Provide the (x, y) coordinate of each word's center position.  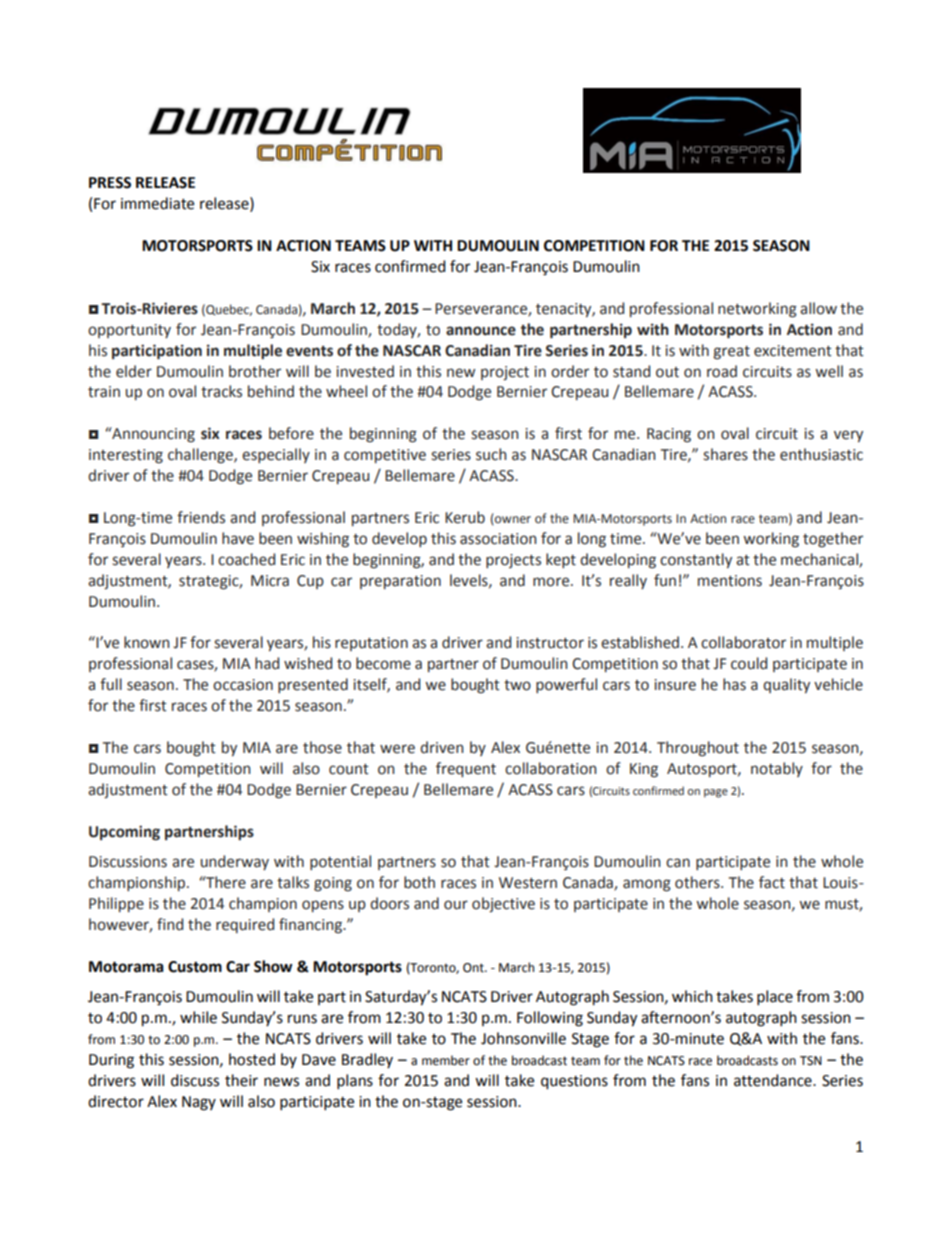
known (147, 642)
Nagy (199, 1103)
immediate (157, 203)
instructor (550, 643)
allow (818, 308)
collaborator (743, 642)
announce (481, 331)
